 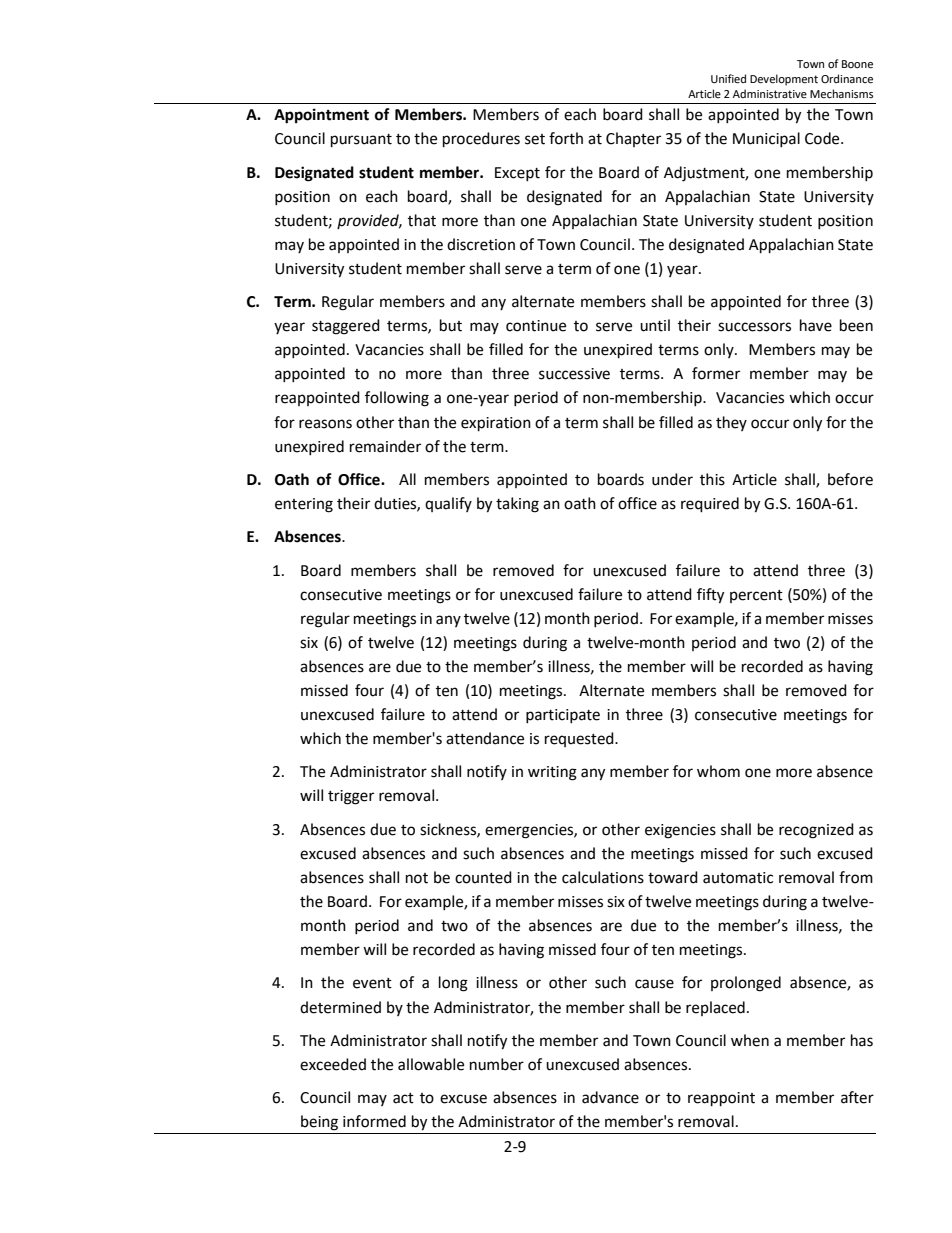 I want to click on entering, so click(x=304, y=505).
